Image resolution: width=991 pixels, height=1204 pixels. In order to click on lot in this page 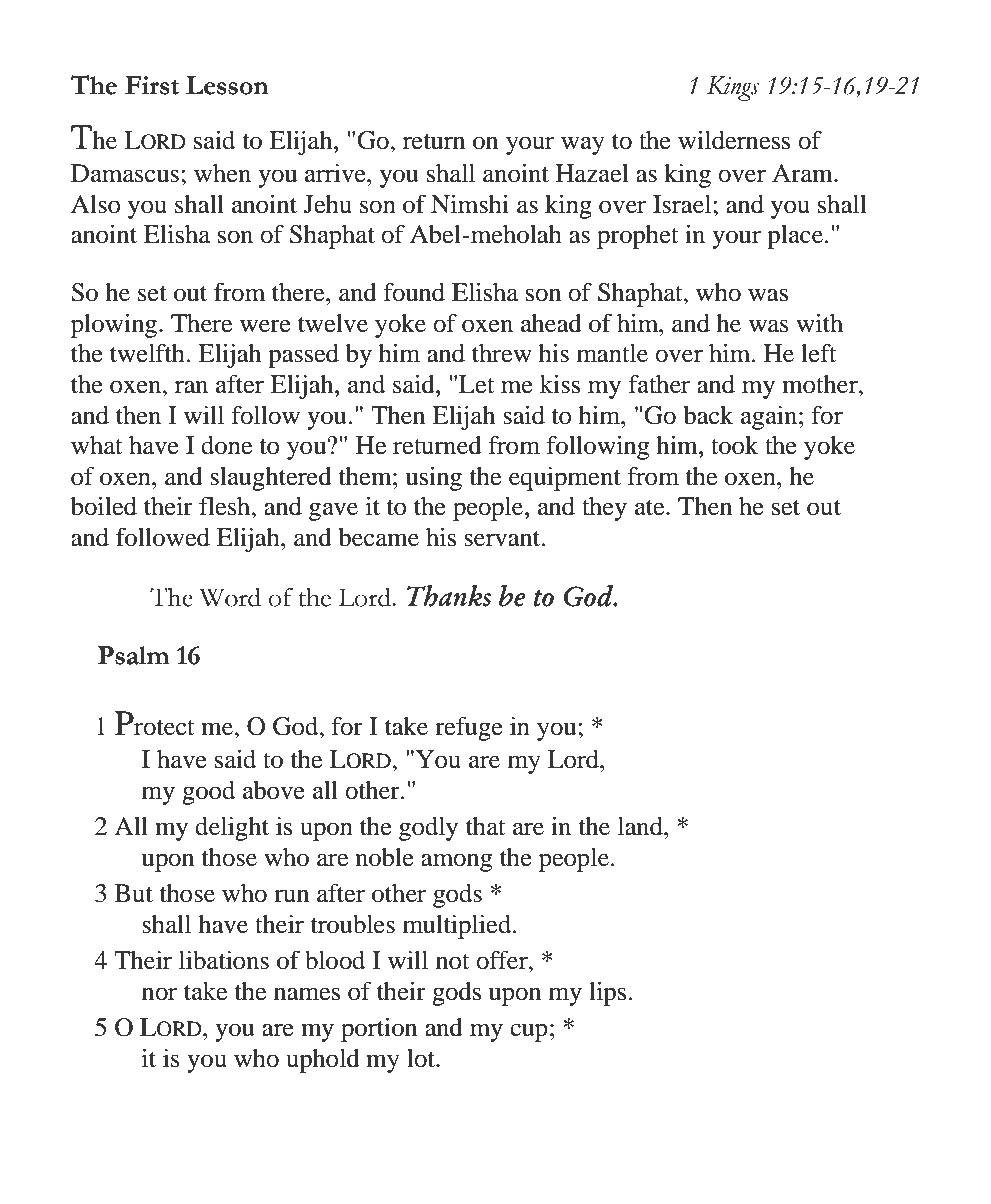, I will do `click(422, 1058)`.
